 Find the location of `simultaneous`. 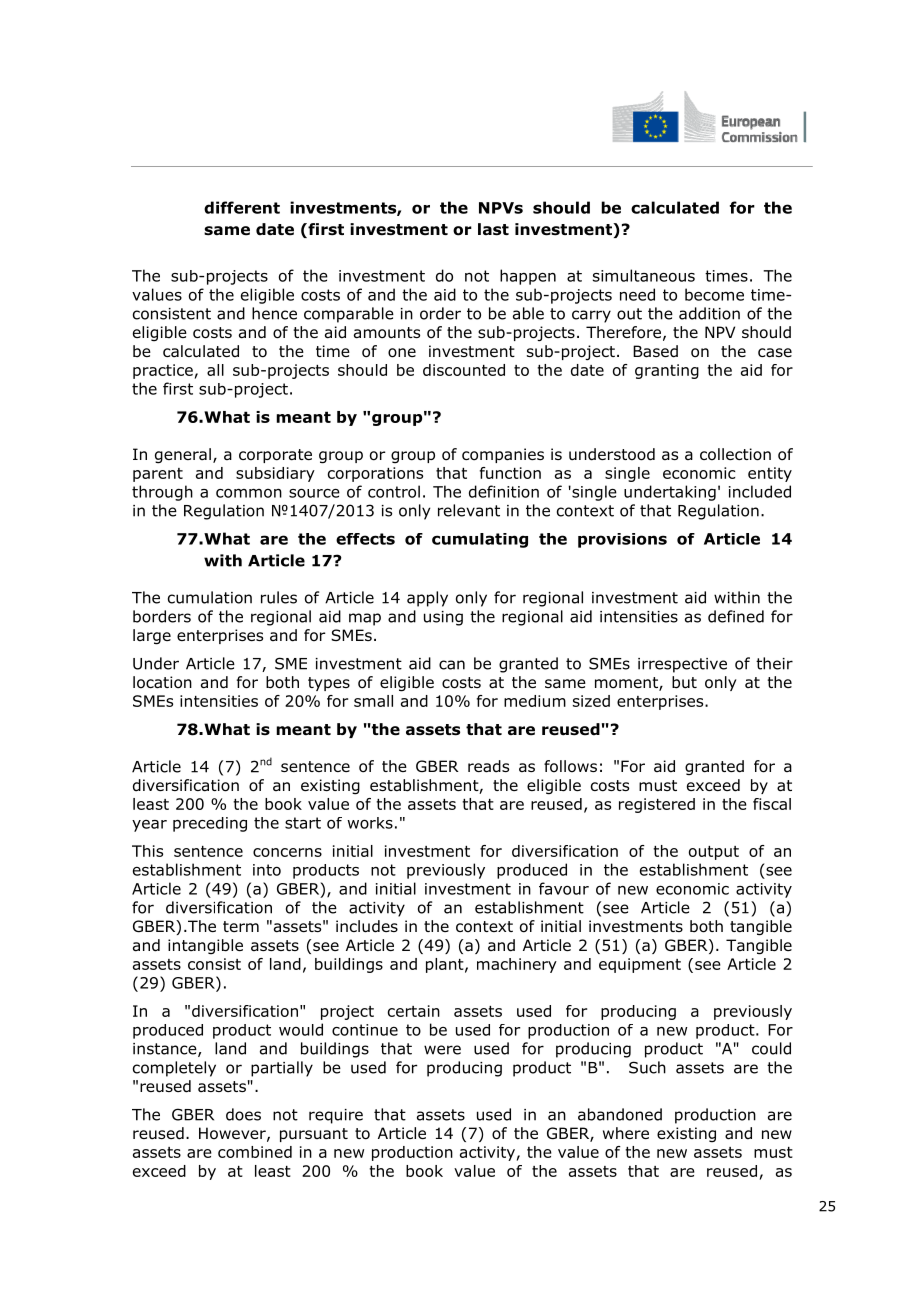

simultaneous is located at coordinates (644, 275).
